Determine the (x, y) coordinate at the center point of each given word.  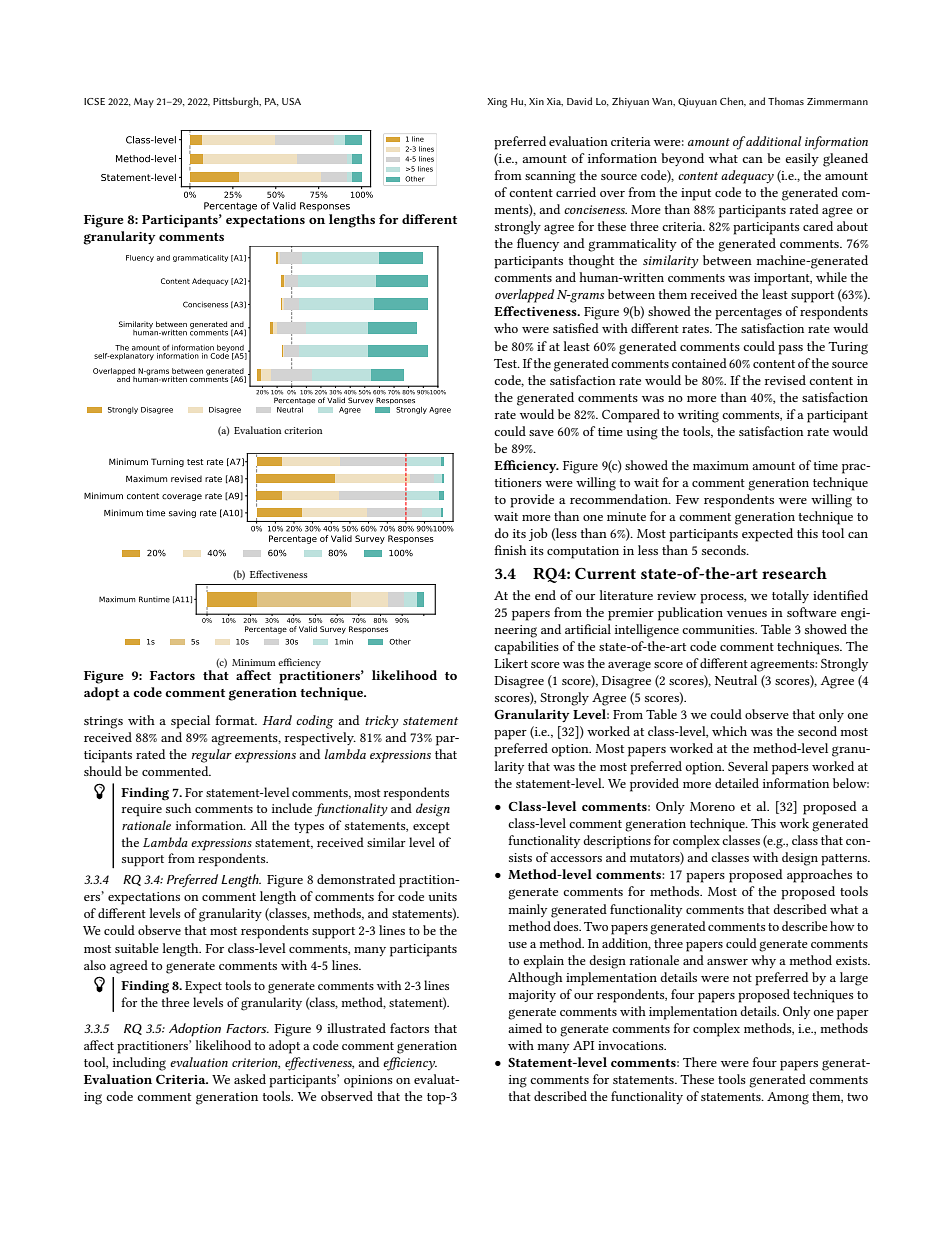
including (139, 1064)
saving (182, 513)
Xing (497, 103)
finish (510, 550)
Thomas (786, 101)
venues (747, 614)
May (144, 103)
